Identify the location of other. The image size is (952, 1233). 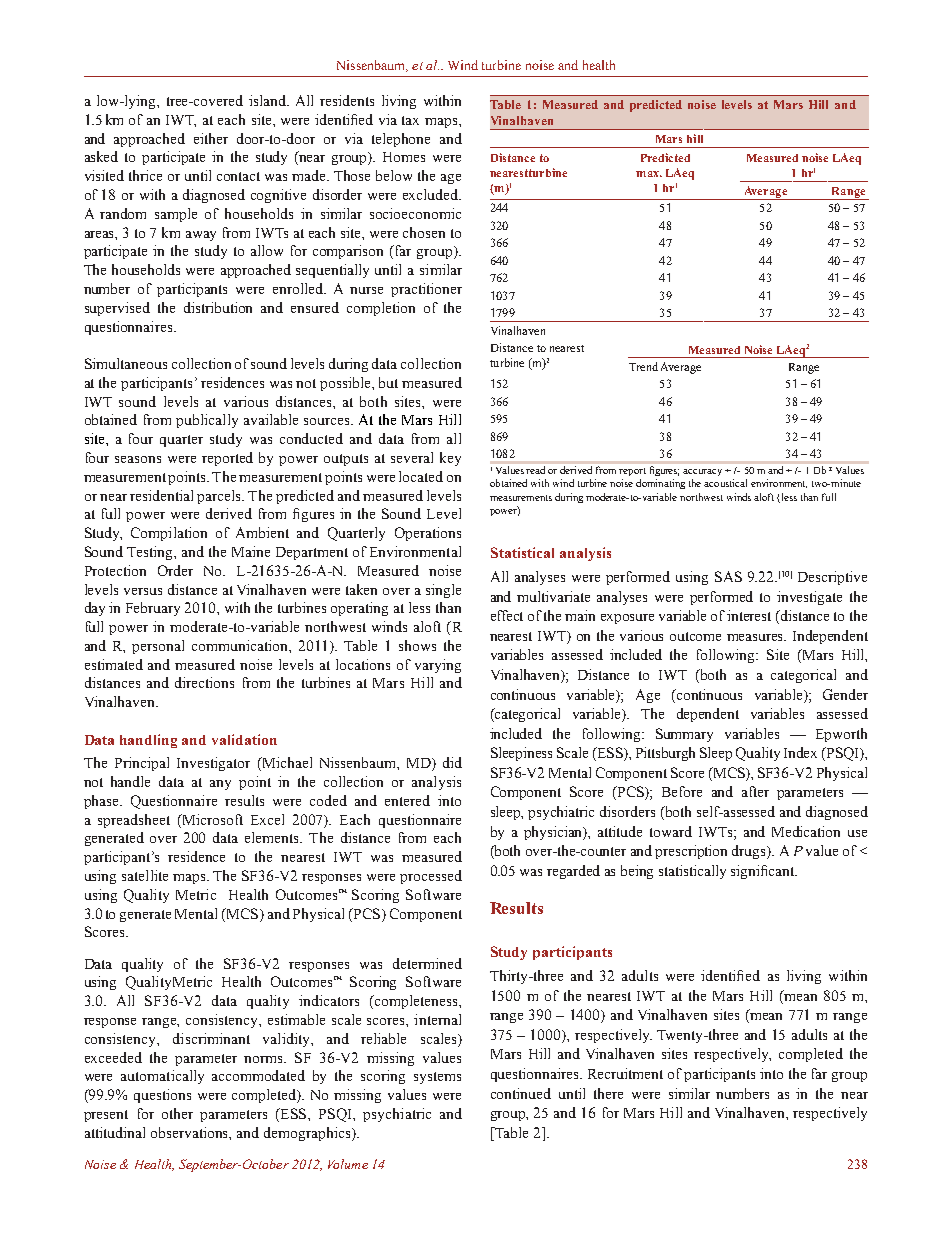
(177, 1113).
